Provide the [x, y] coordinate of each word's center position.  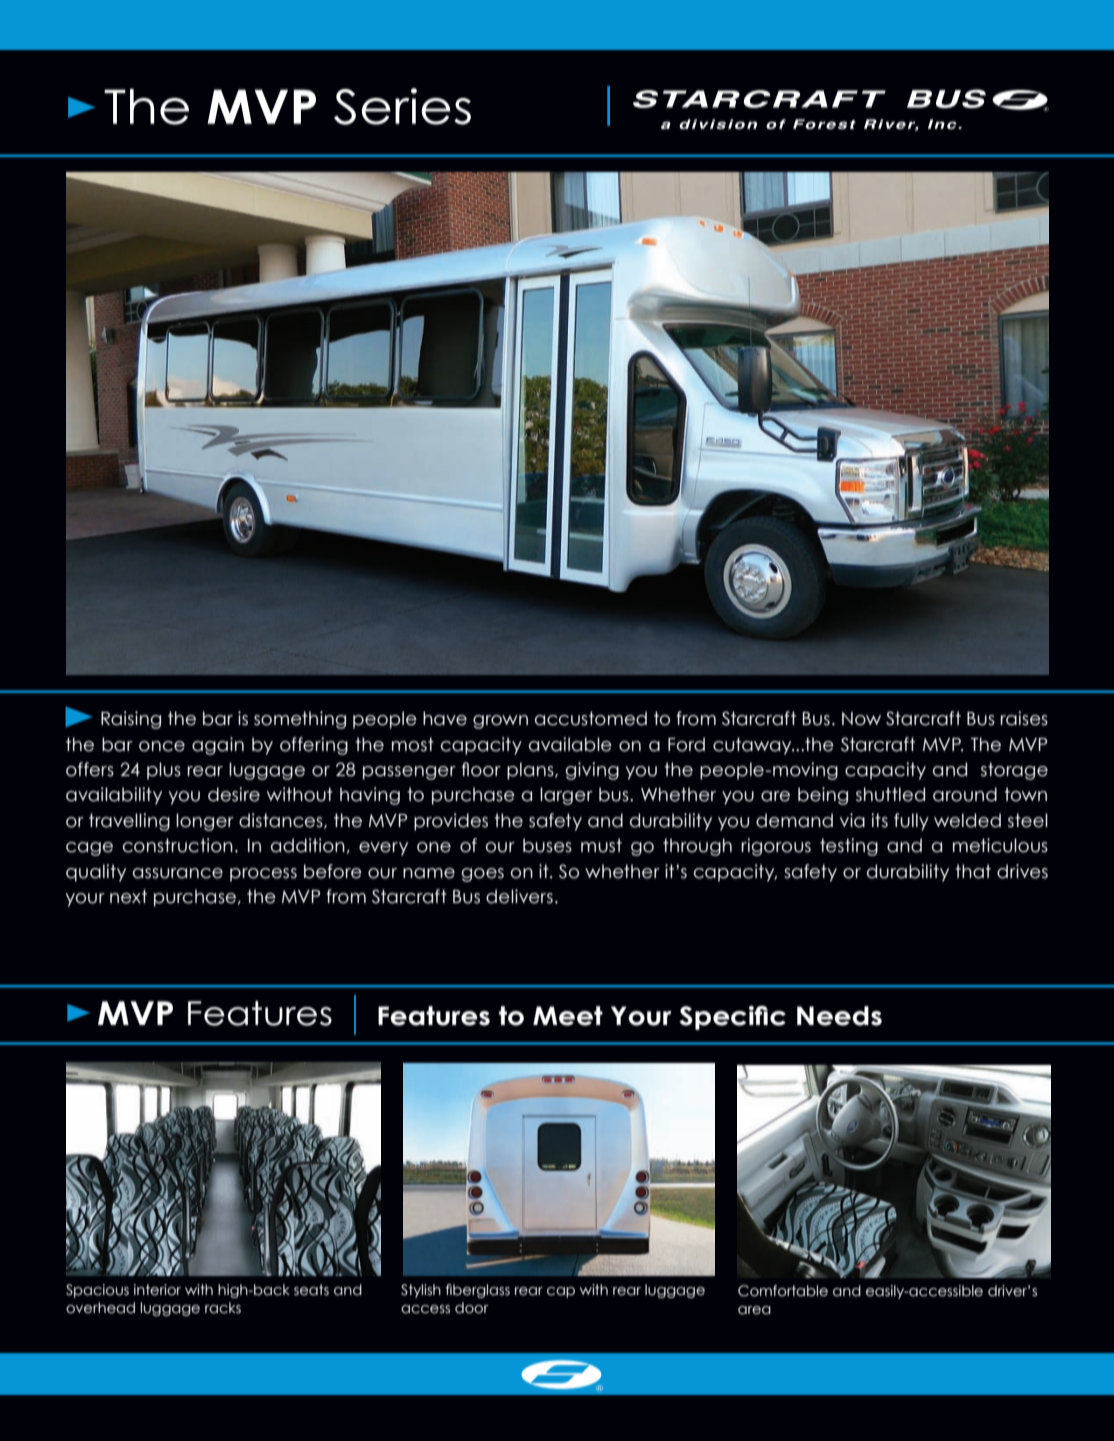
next [128, 896]
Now [861, 719]
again [218, 746]
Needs [839, 1016]
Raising [131, 720]
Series [402, 106]
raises [1024, 718]
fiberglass [478, 1291]
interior [157, 1290]
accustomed [591, 718]
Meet [568, 1016]
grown [500, 722]
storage [1014, 771]
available [570, 744]
